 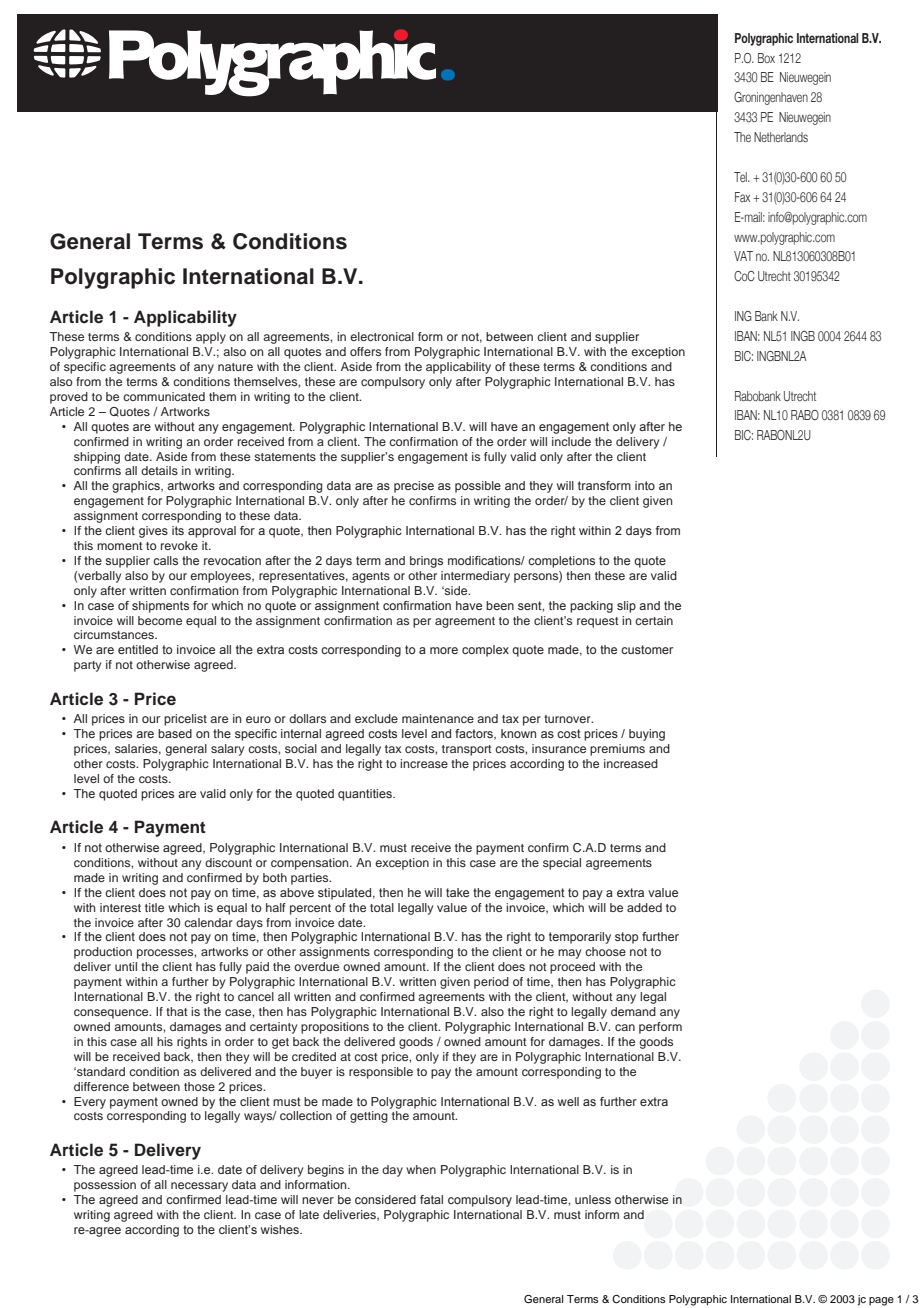 I want to click on apply, so click(x=211, y=338).
